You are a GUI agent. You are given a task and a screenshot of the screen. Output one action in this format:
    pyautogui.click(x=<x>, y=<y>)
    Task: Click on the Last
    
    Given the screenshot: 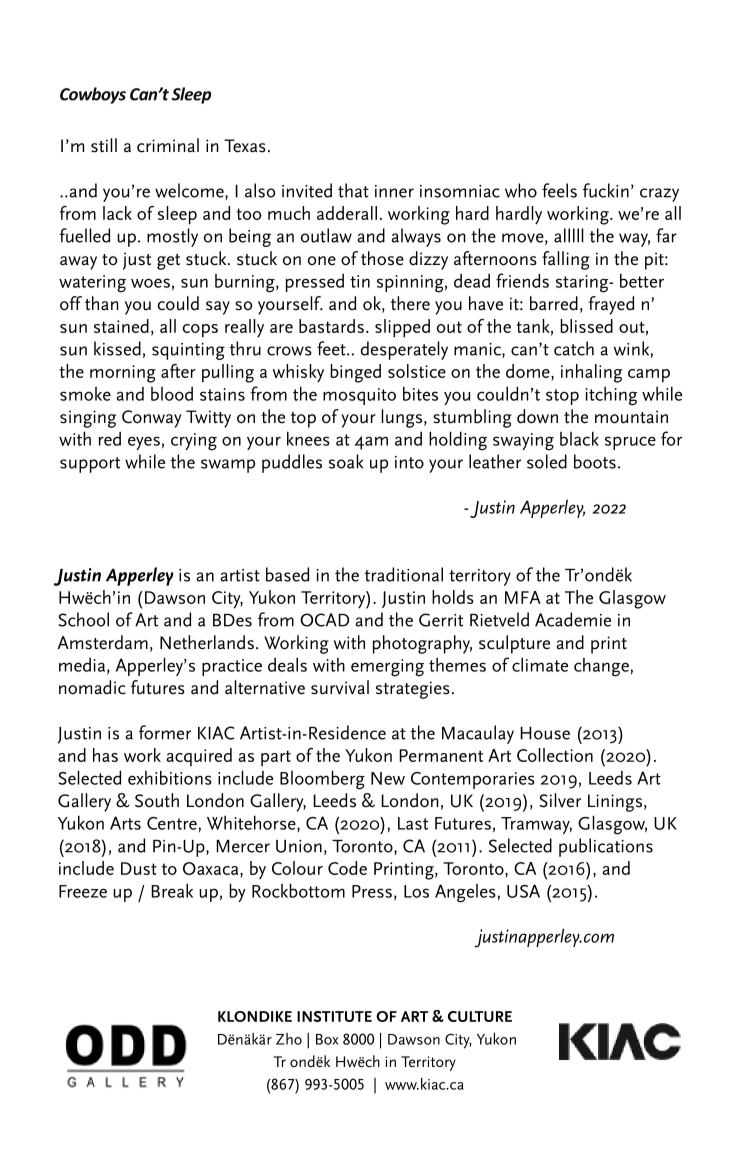 What is the action you would take?
    pyautogui.click(x=413, y=823)
